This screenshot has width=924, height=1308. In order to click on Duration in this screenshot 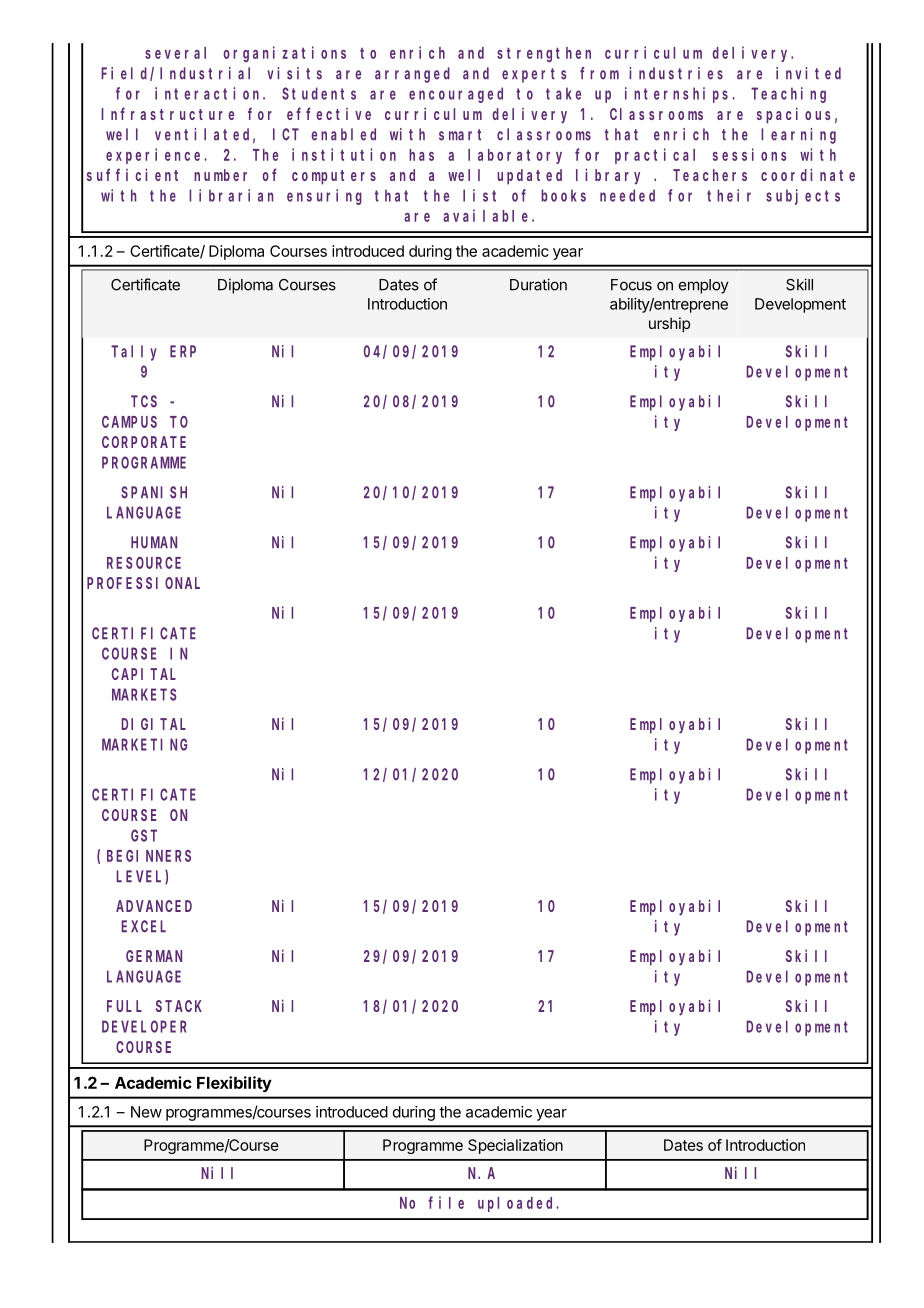, I will do `click(538, 284)`.
